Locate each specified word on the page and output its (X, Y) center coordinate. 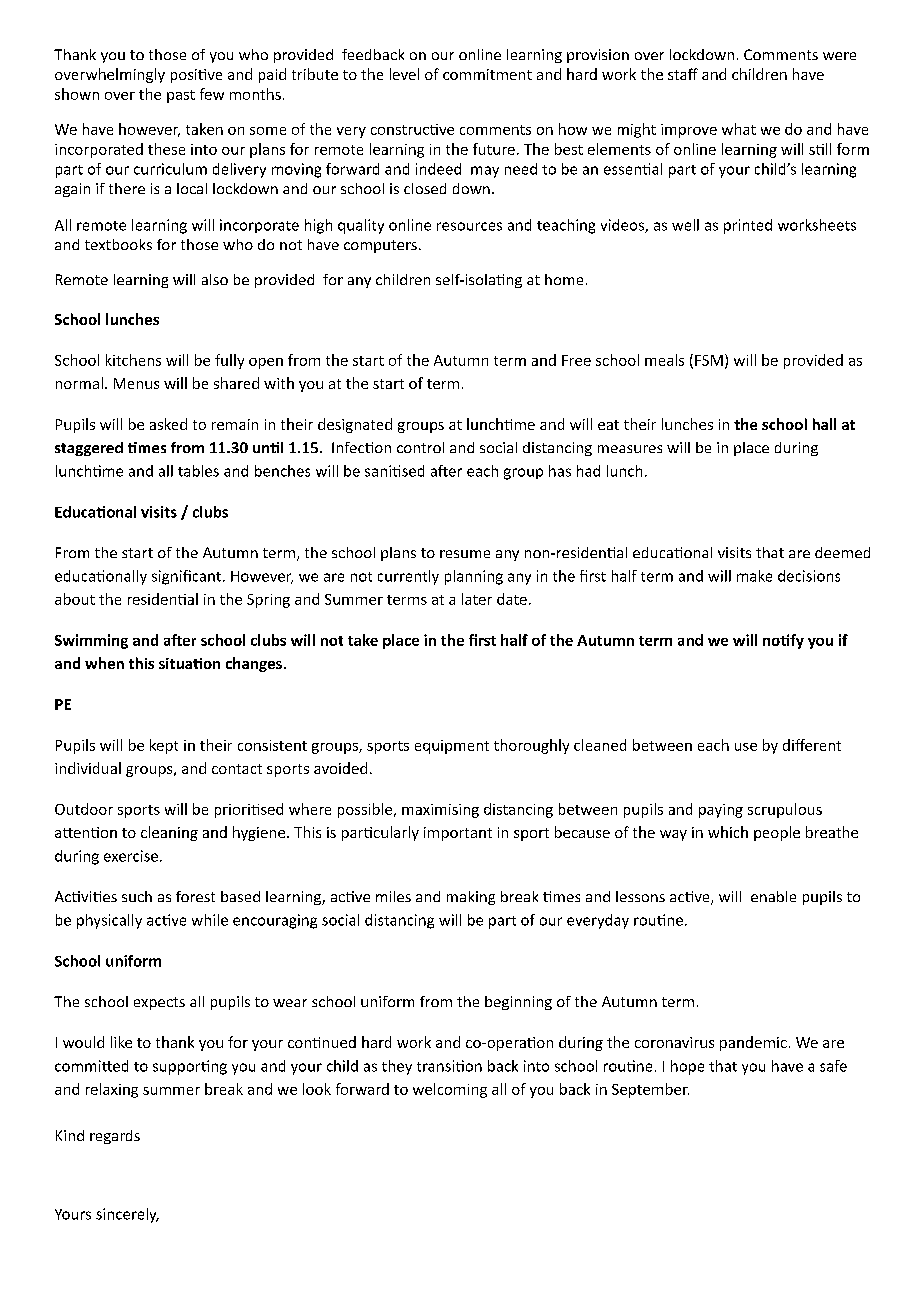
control (420, 447)
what (739, 129)
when (104, 663)
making (471, 898)
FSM (709, 360)
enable (773, 896)
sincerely (127, 1215)
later (477, 599)
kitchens (133, 360)
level (404, 74)
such (137, 896)
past (181, 96)
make (754, 576)
